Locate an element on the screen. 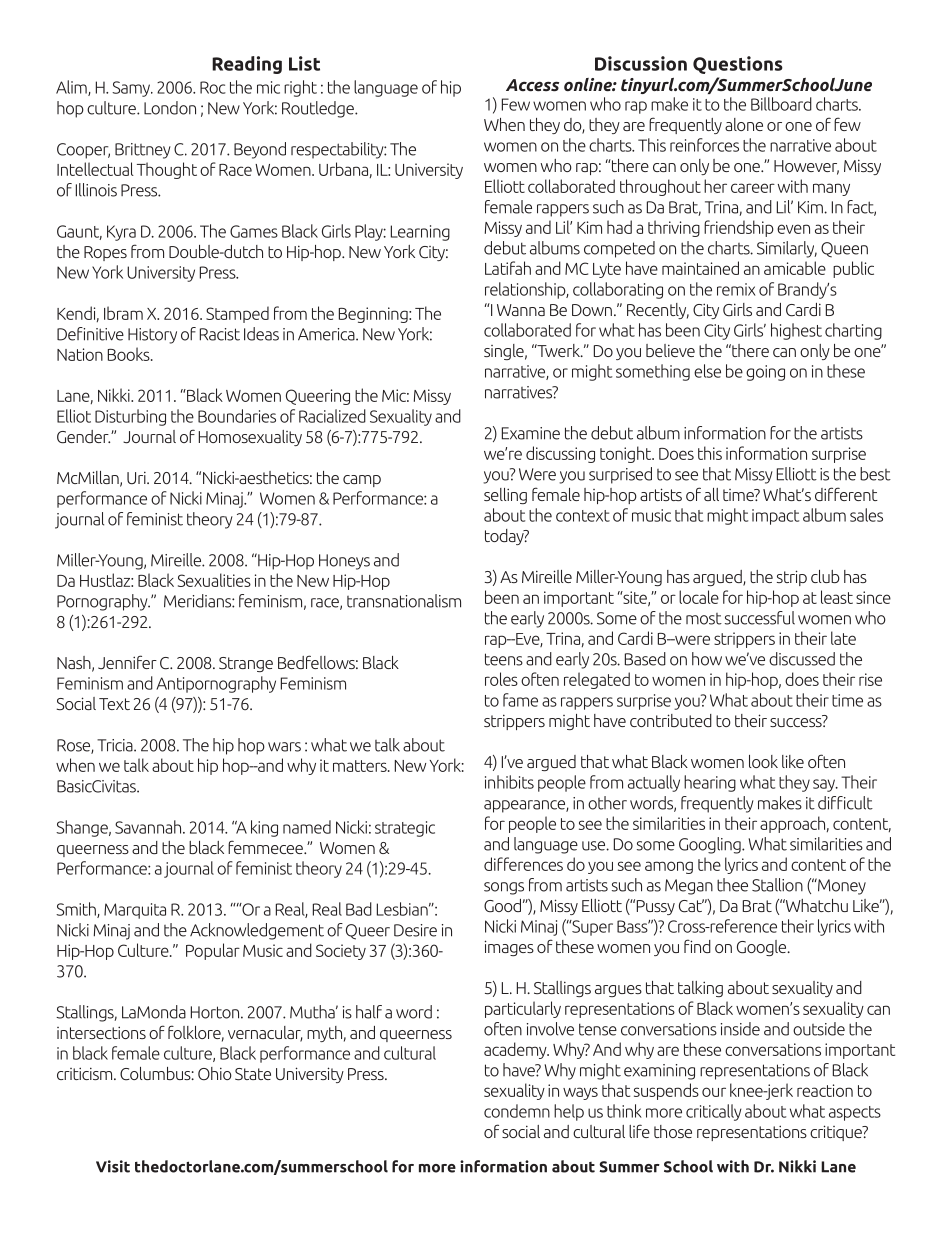 Image resolution: width=952 pixels, height=1233 pixels. Wanna is located at coordinates (521, 310).
